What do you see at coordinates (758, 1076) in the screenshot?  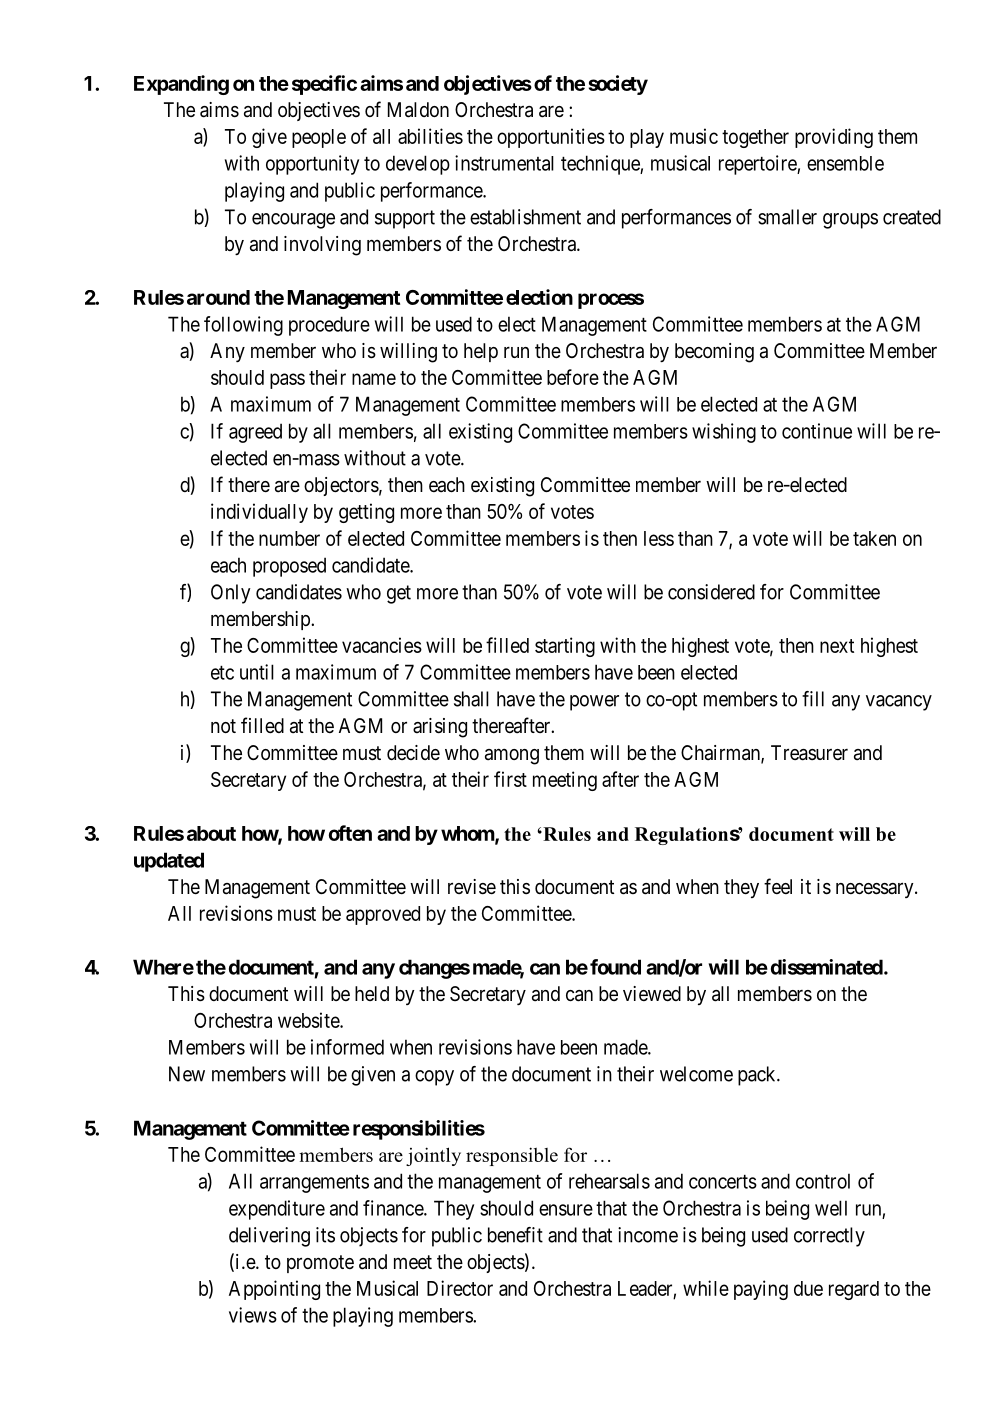 I see `pack` at bounding box center [758, 1076].
